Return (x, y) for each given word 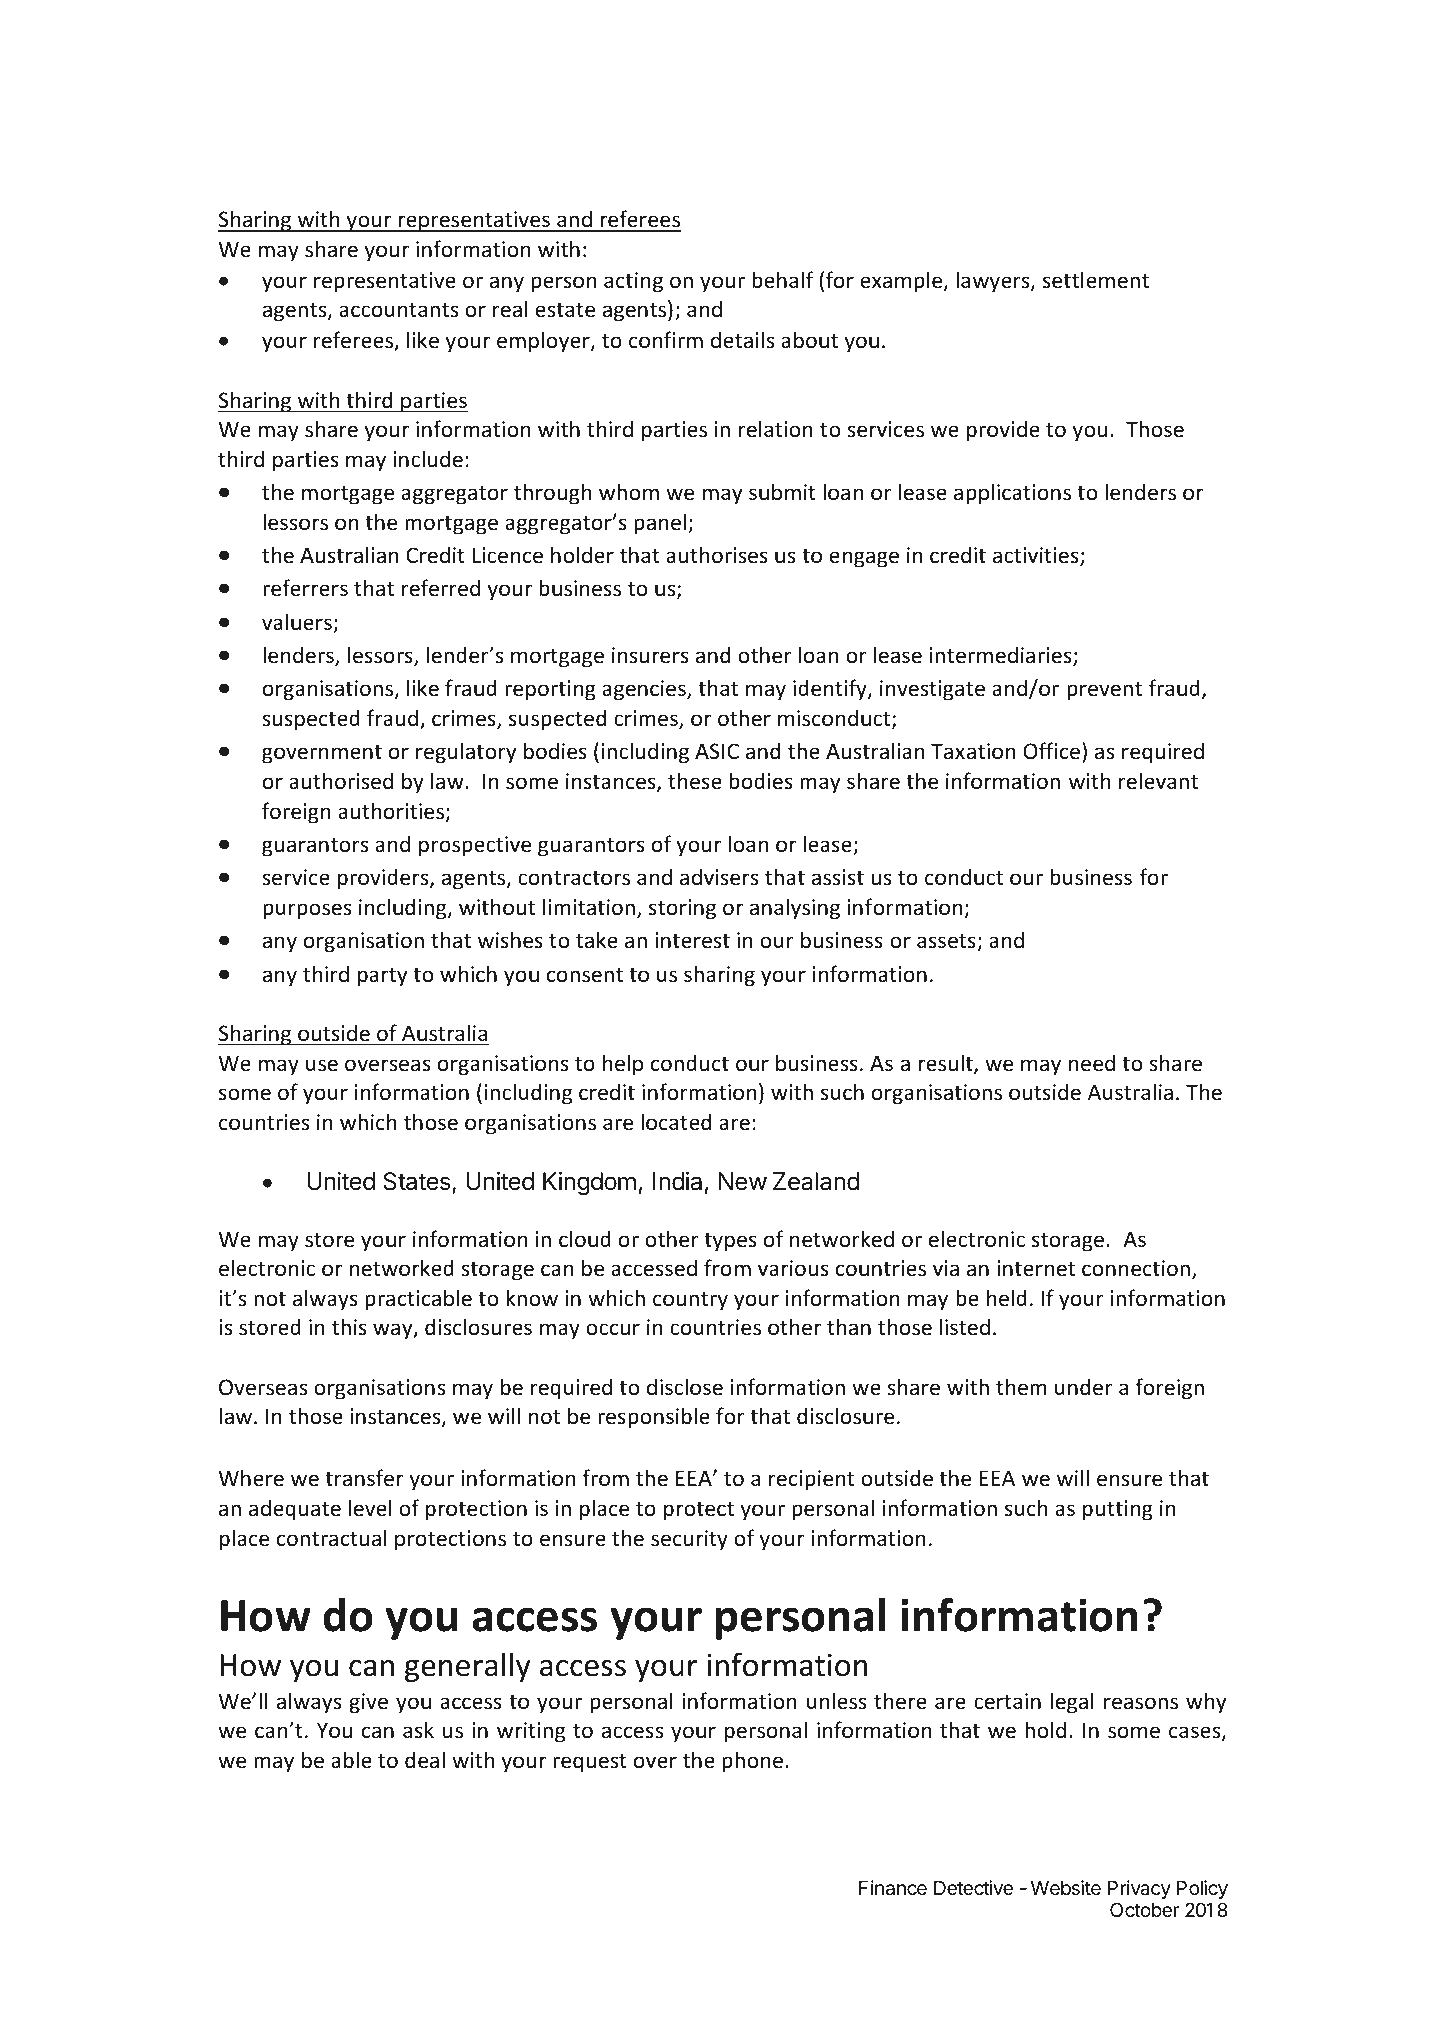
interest (692, 940)
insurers (650, 655)
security (689, 1540)
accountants (398, 310)
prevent (1104, 691)
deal (425, 1760)
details (742, 339)
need (1092, 1063)
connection (1136, 1268)
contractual (332, 1538)
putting (1118, 1510)
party (382, 977)
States (418, 1183)
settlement (1096, 280)
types (730, 1242)
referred (441, 588)
